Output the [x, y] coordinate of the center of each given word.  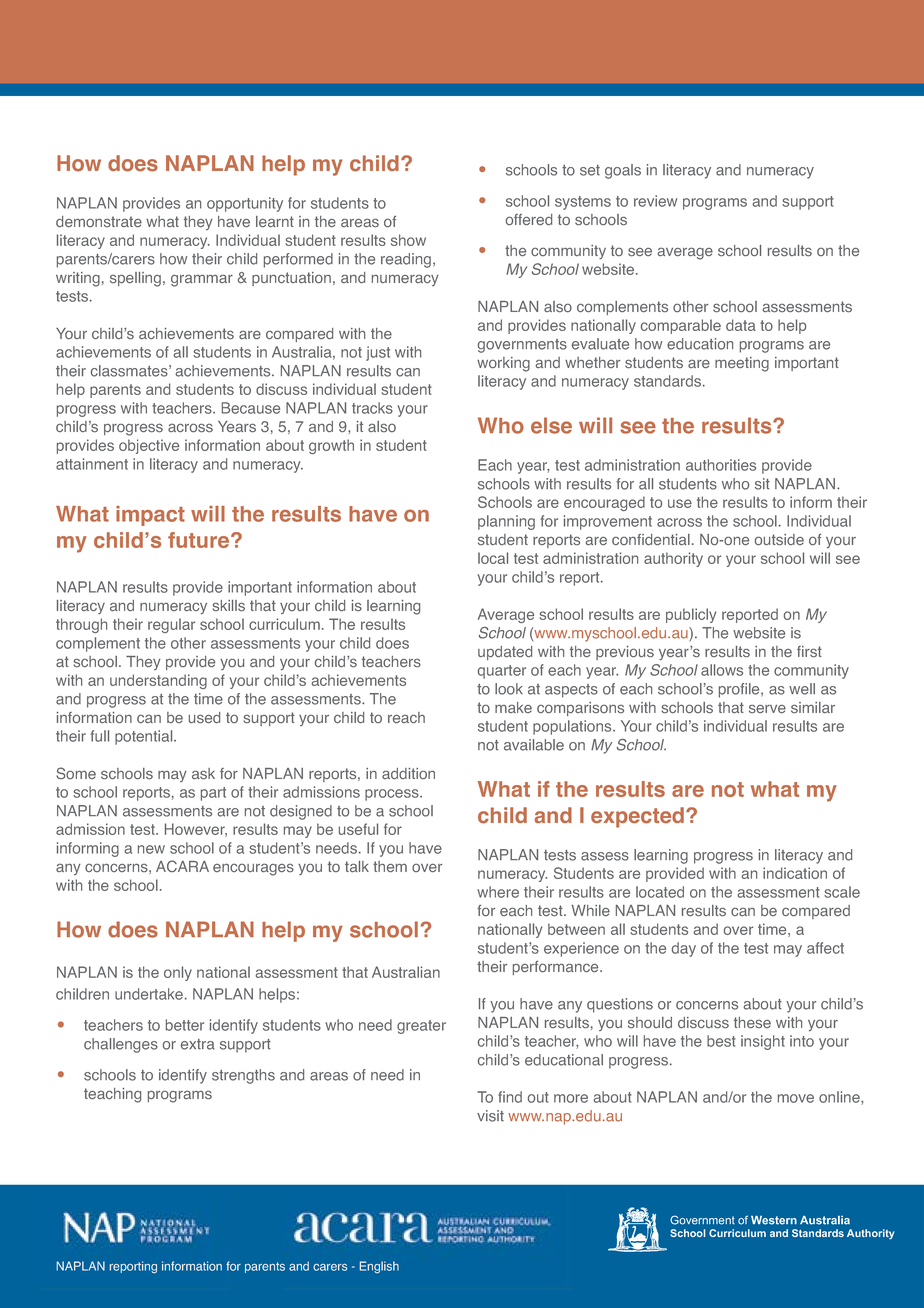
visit [490, 1116]
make [513, 707]
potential [145, 737]
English [379, 1267]
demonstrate [99, 221]
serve [767, 709]
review [655, 201]
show [408, 240]
